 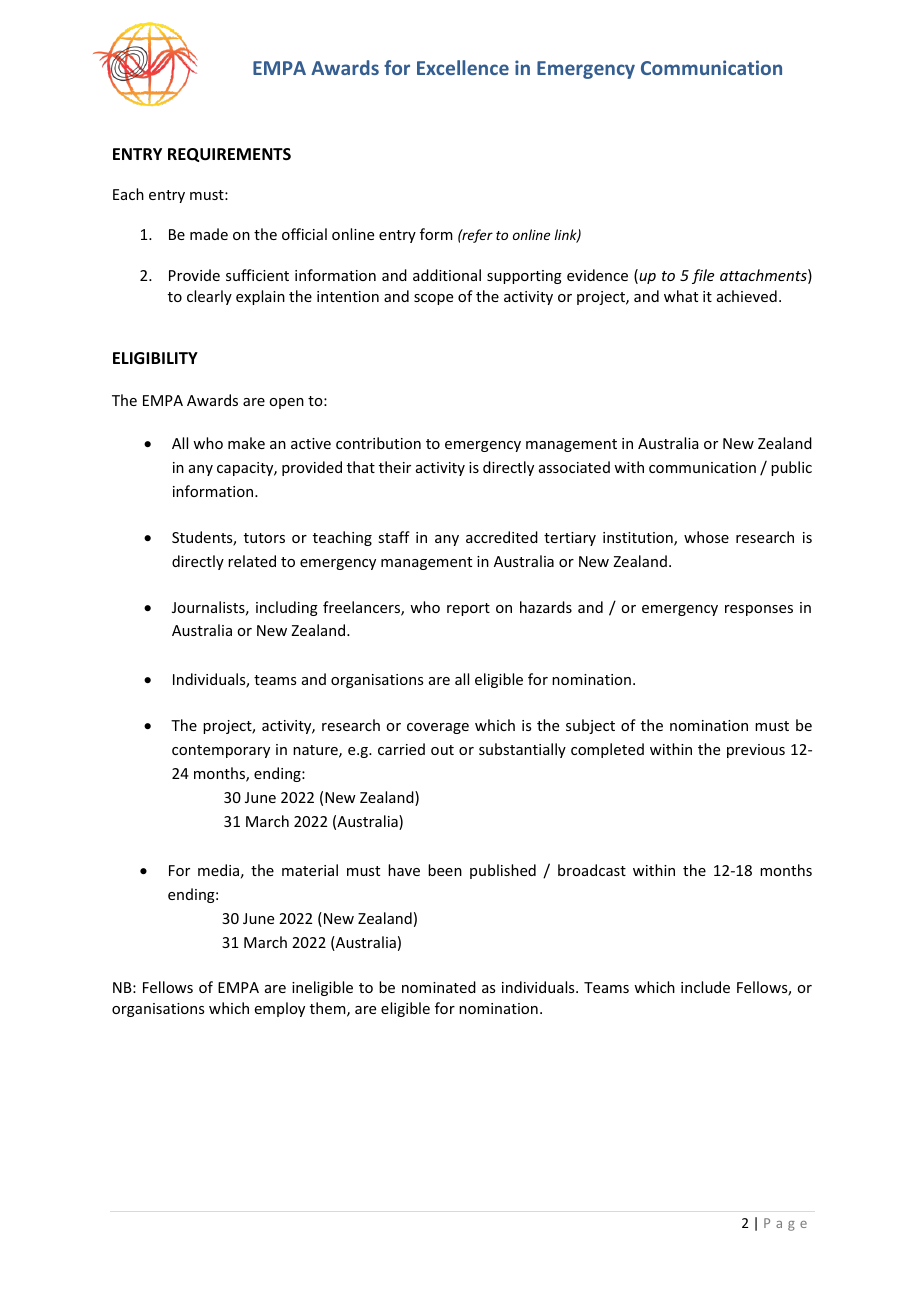 I want to click on REQUIREMENTS, so click(x=229, y=155).
